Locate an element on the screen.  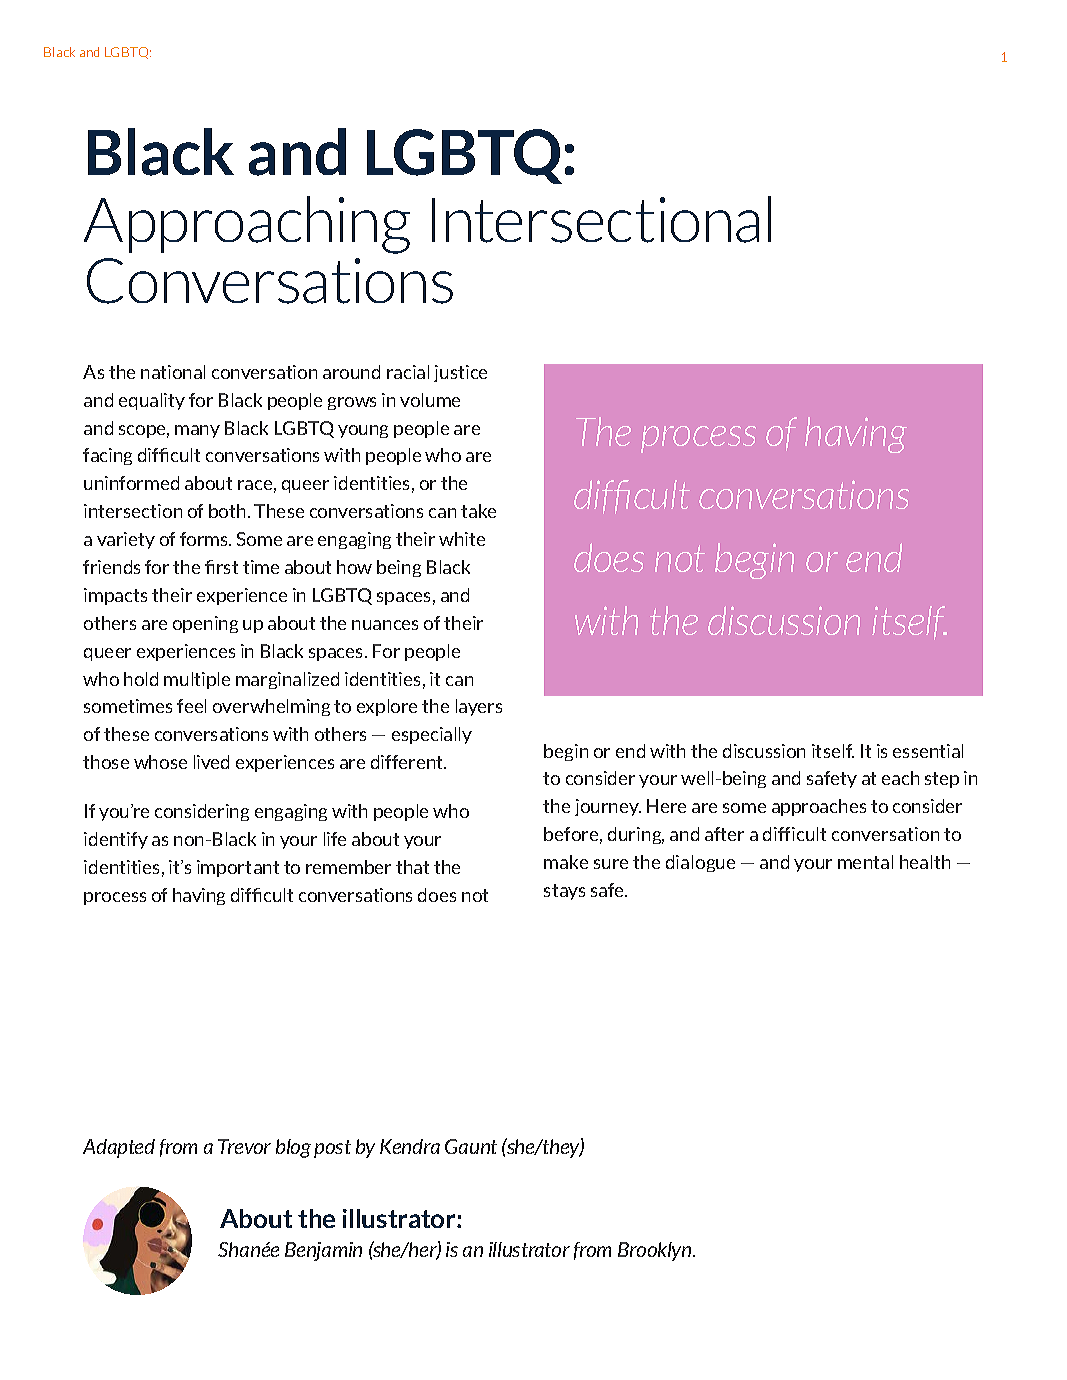
Gaunt is located at coordinates (471, 1146).
